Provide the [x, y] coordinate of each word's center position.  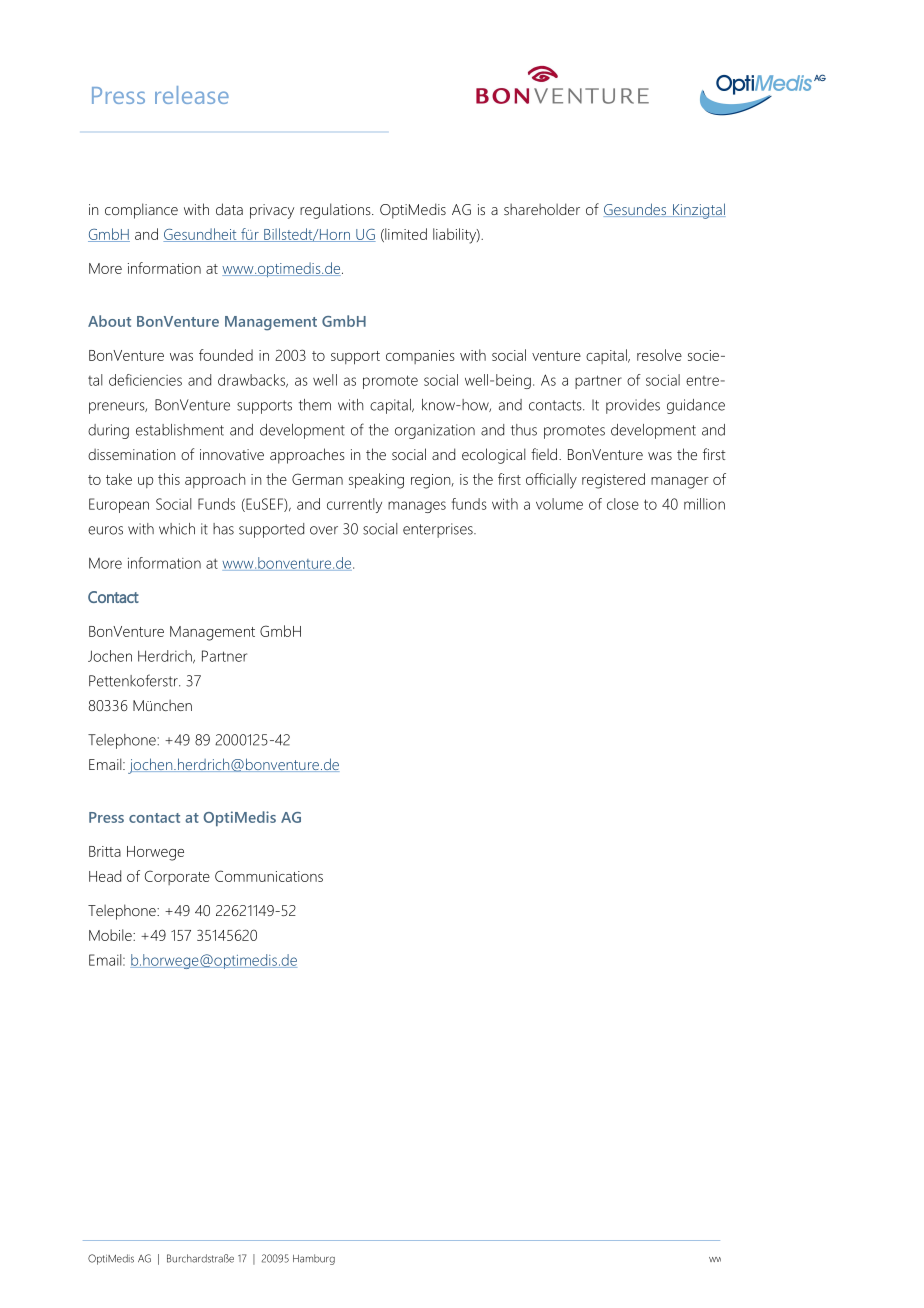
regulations [336, 211]
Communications [269, 876]
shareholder [542, 209]
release [192, 95]
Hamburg [314, 1259]
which [177, 529]
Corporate [177, 877]
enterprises [439, 530]
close [623, 504]
